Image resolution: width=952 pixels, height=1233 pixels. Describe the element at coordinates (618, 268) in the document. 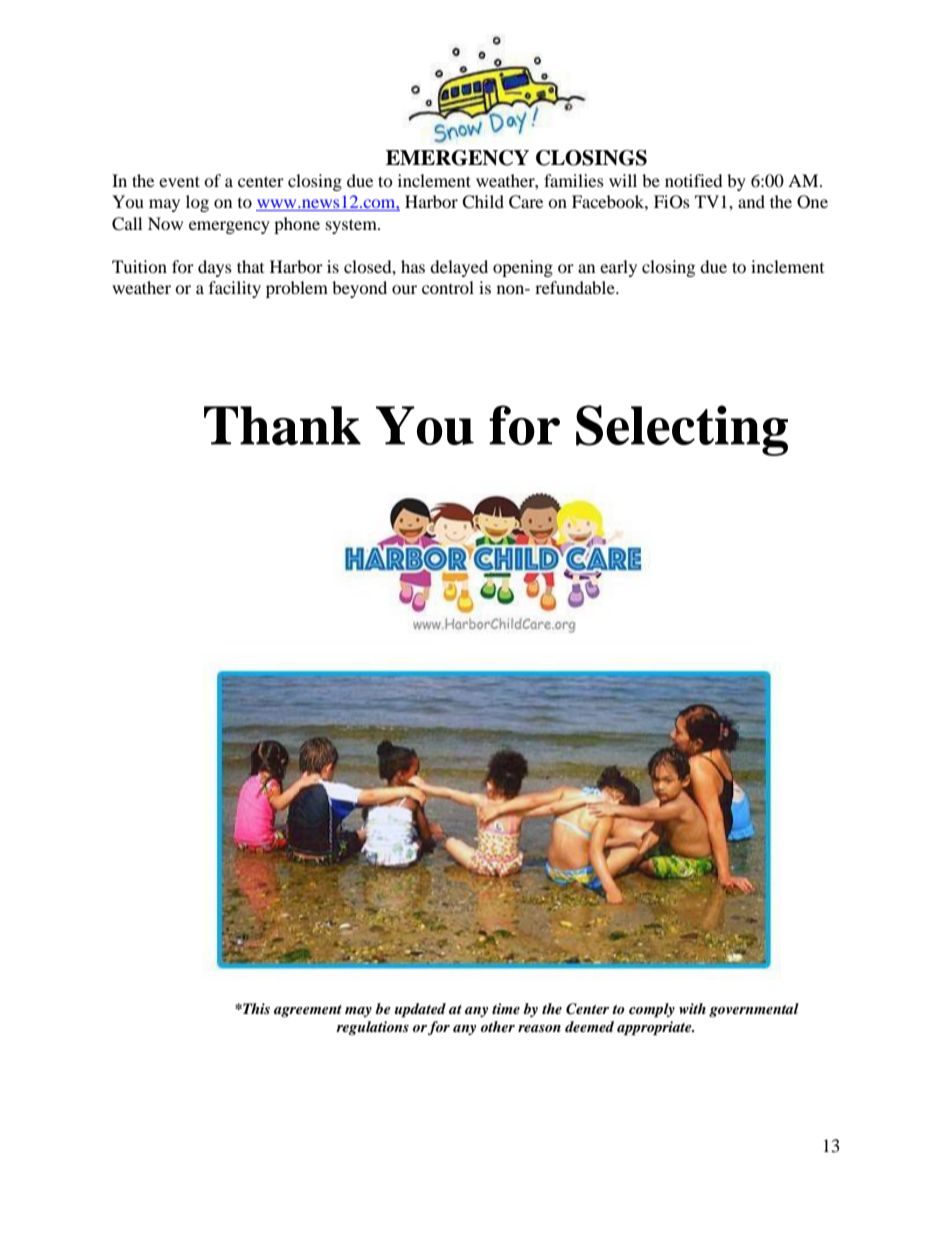

I see `early` at that location.
